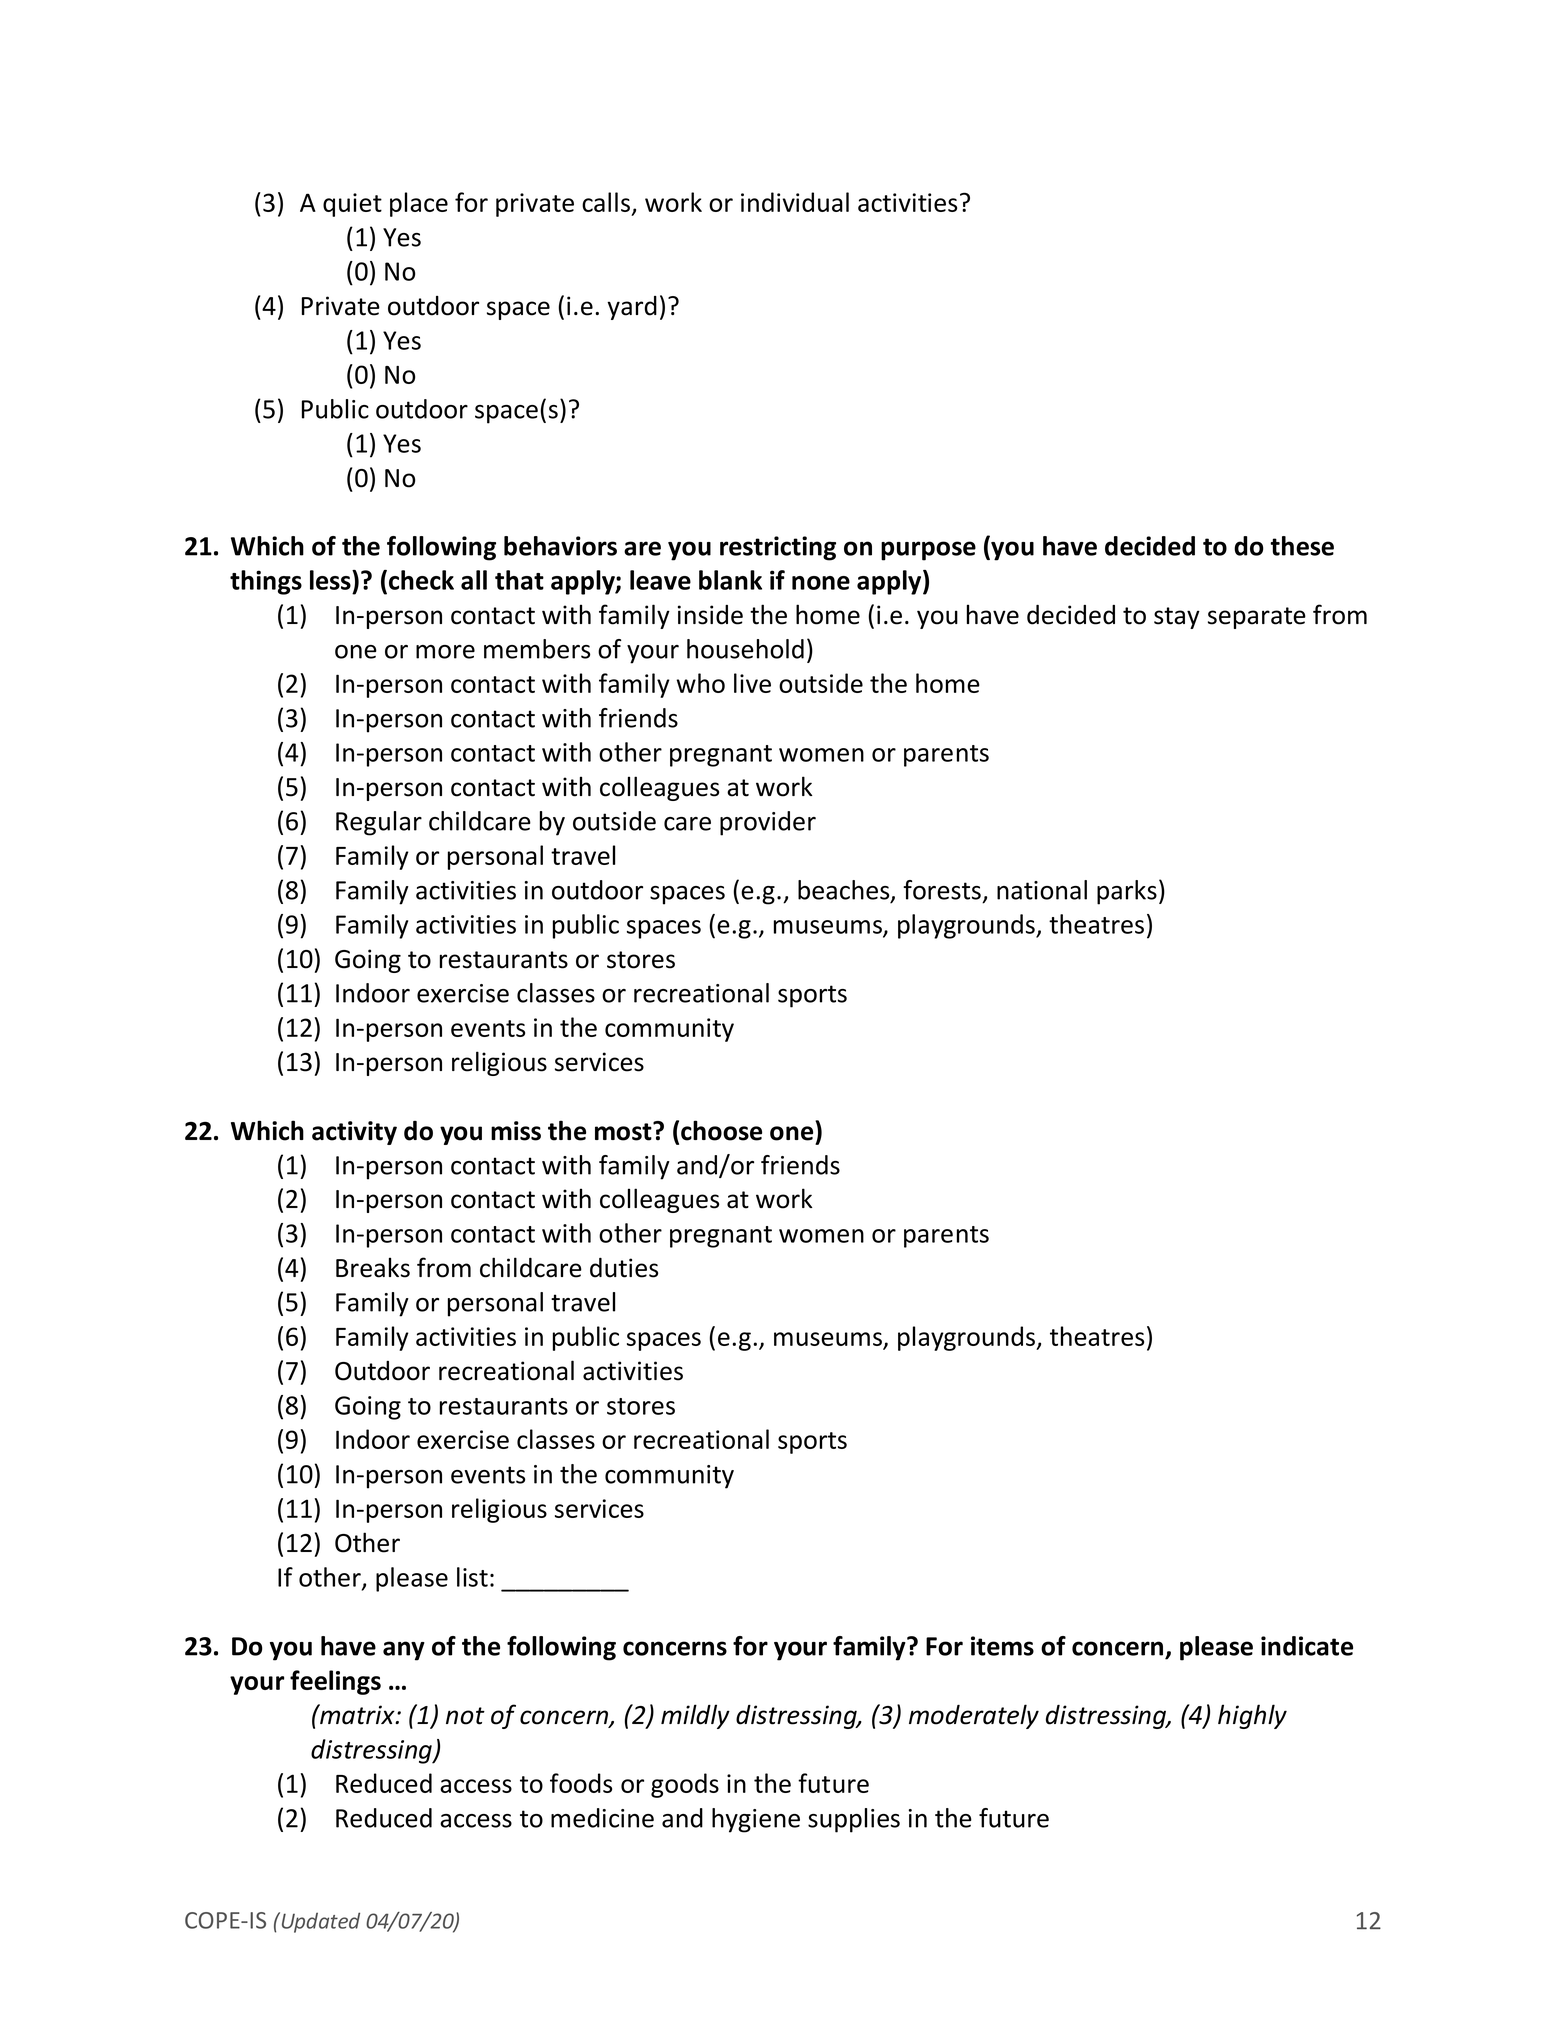 The image size is (1566, 2027). I want to click on choose, so click(721, 1130).
